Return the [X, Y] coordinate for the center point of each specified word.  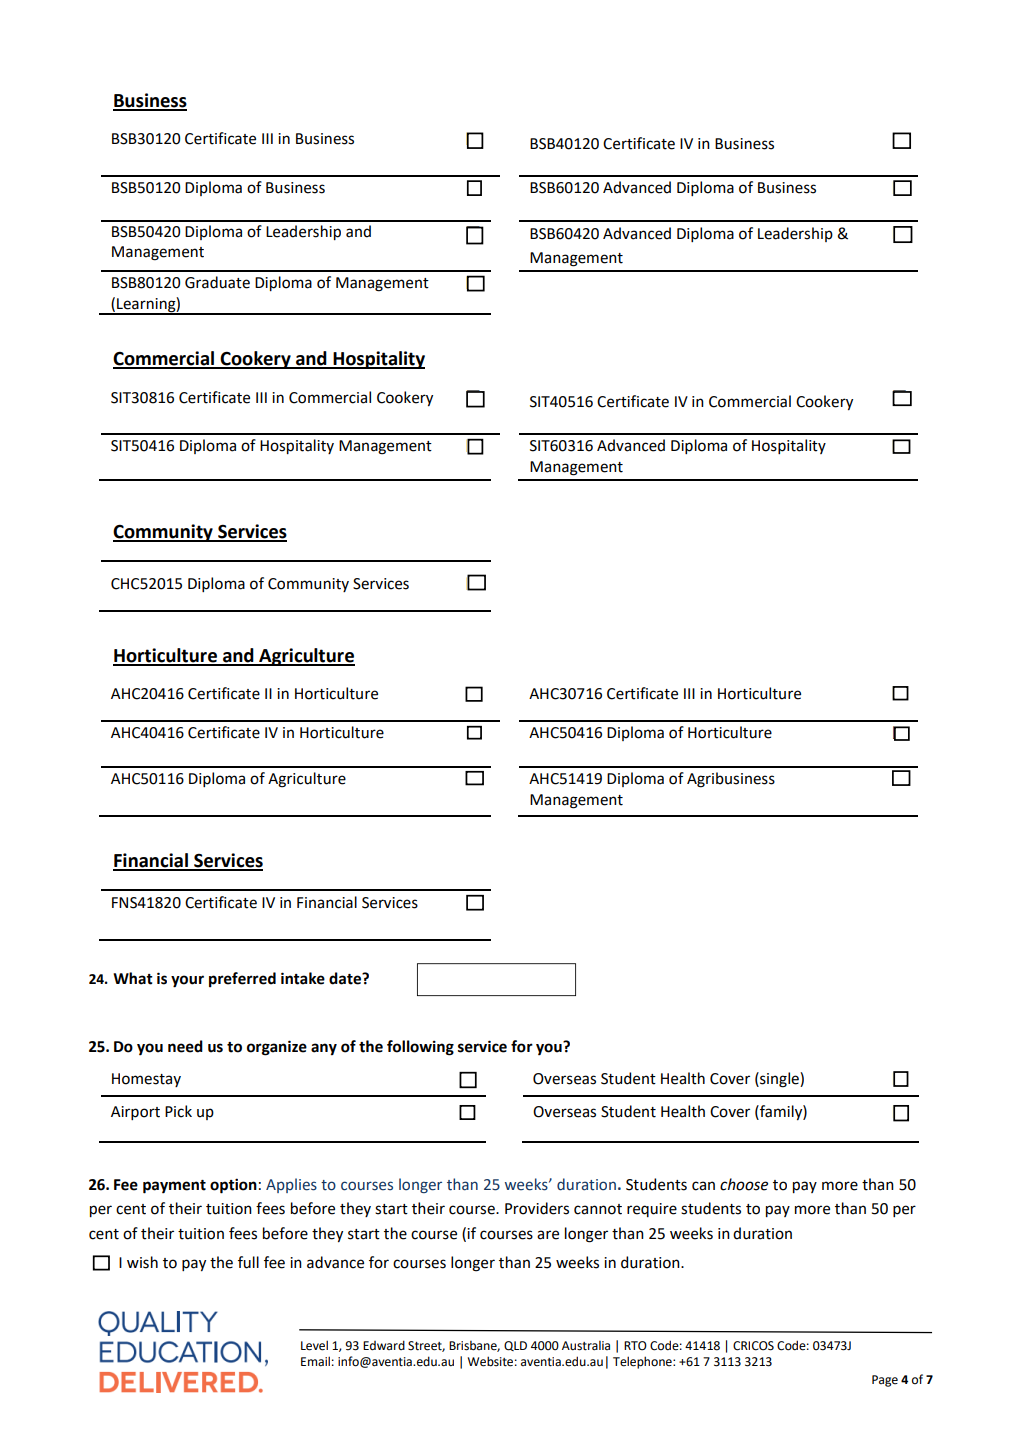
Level [314, 1345]
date [346, 978]
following [420, 1048]
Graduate [217, 282]
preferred [242, 979]
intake [303, 978]
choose [744, 1184]
